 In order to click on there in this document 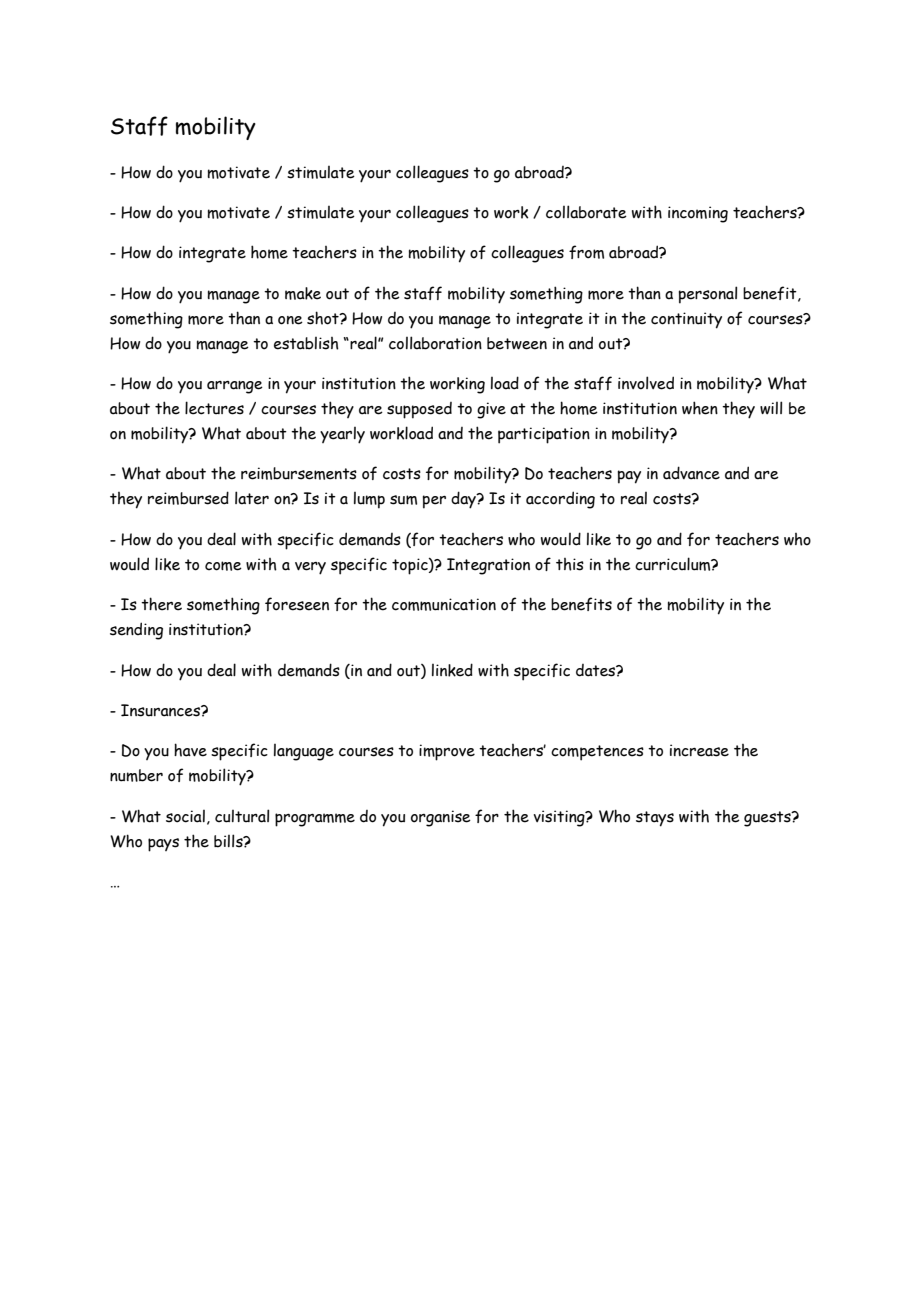, I will do `click(161, 604)`.
